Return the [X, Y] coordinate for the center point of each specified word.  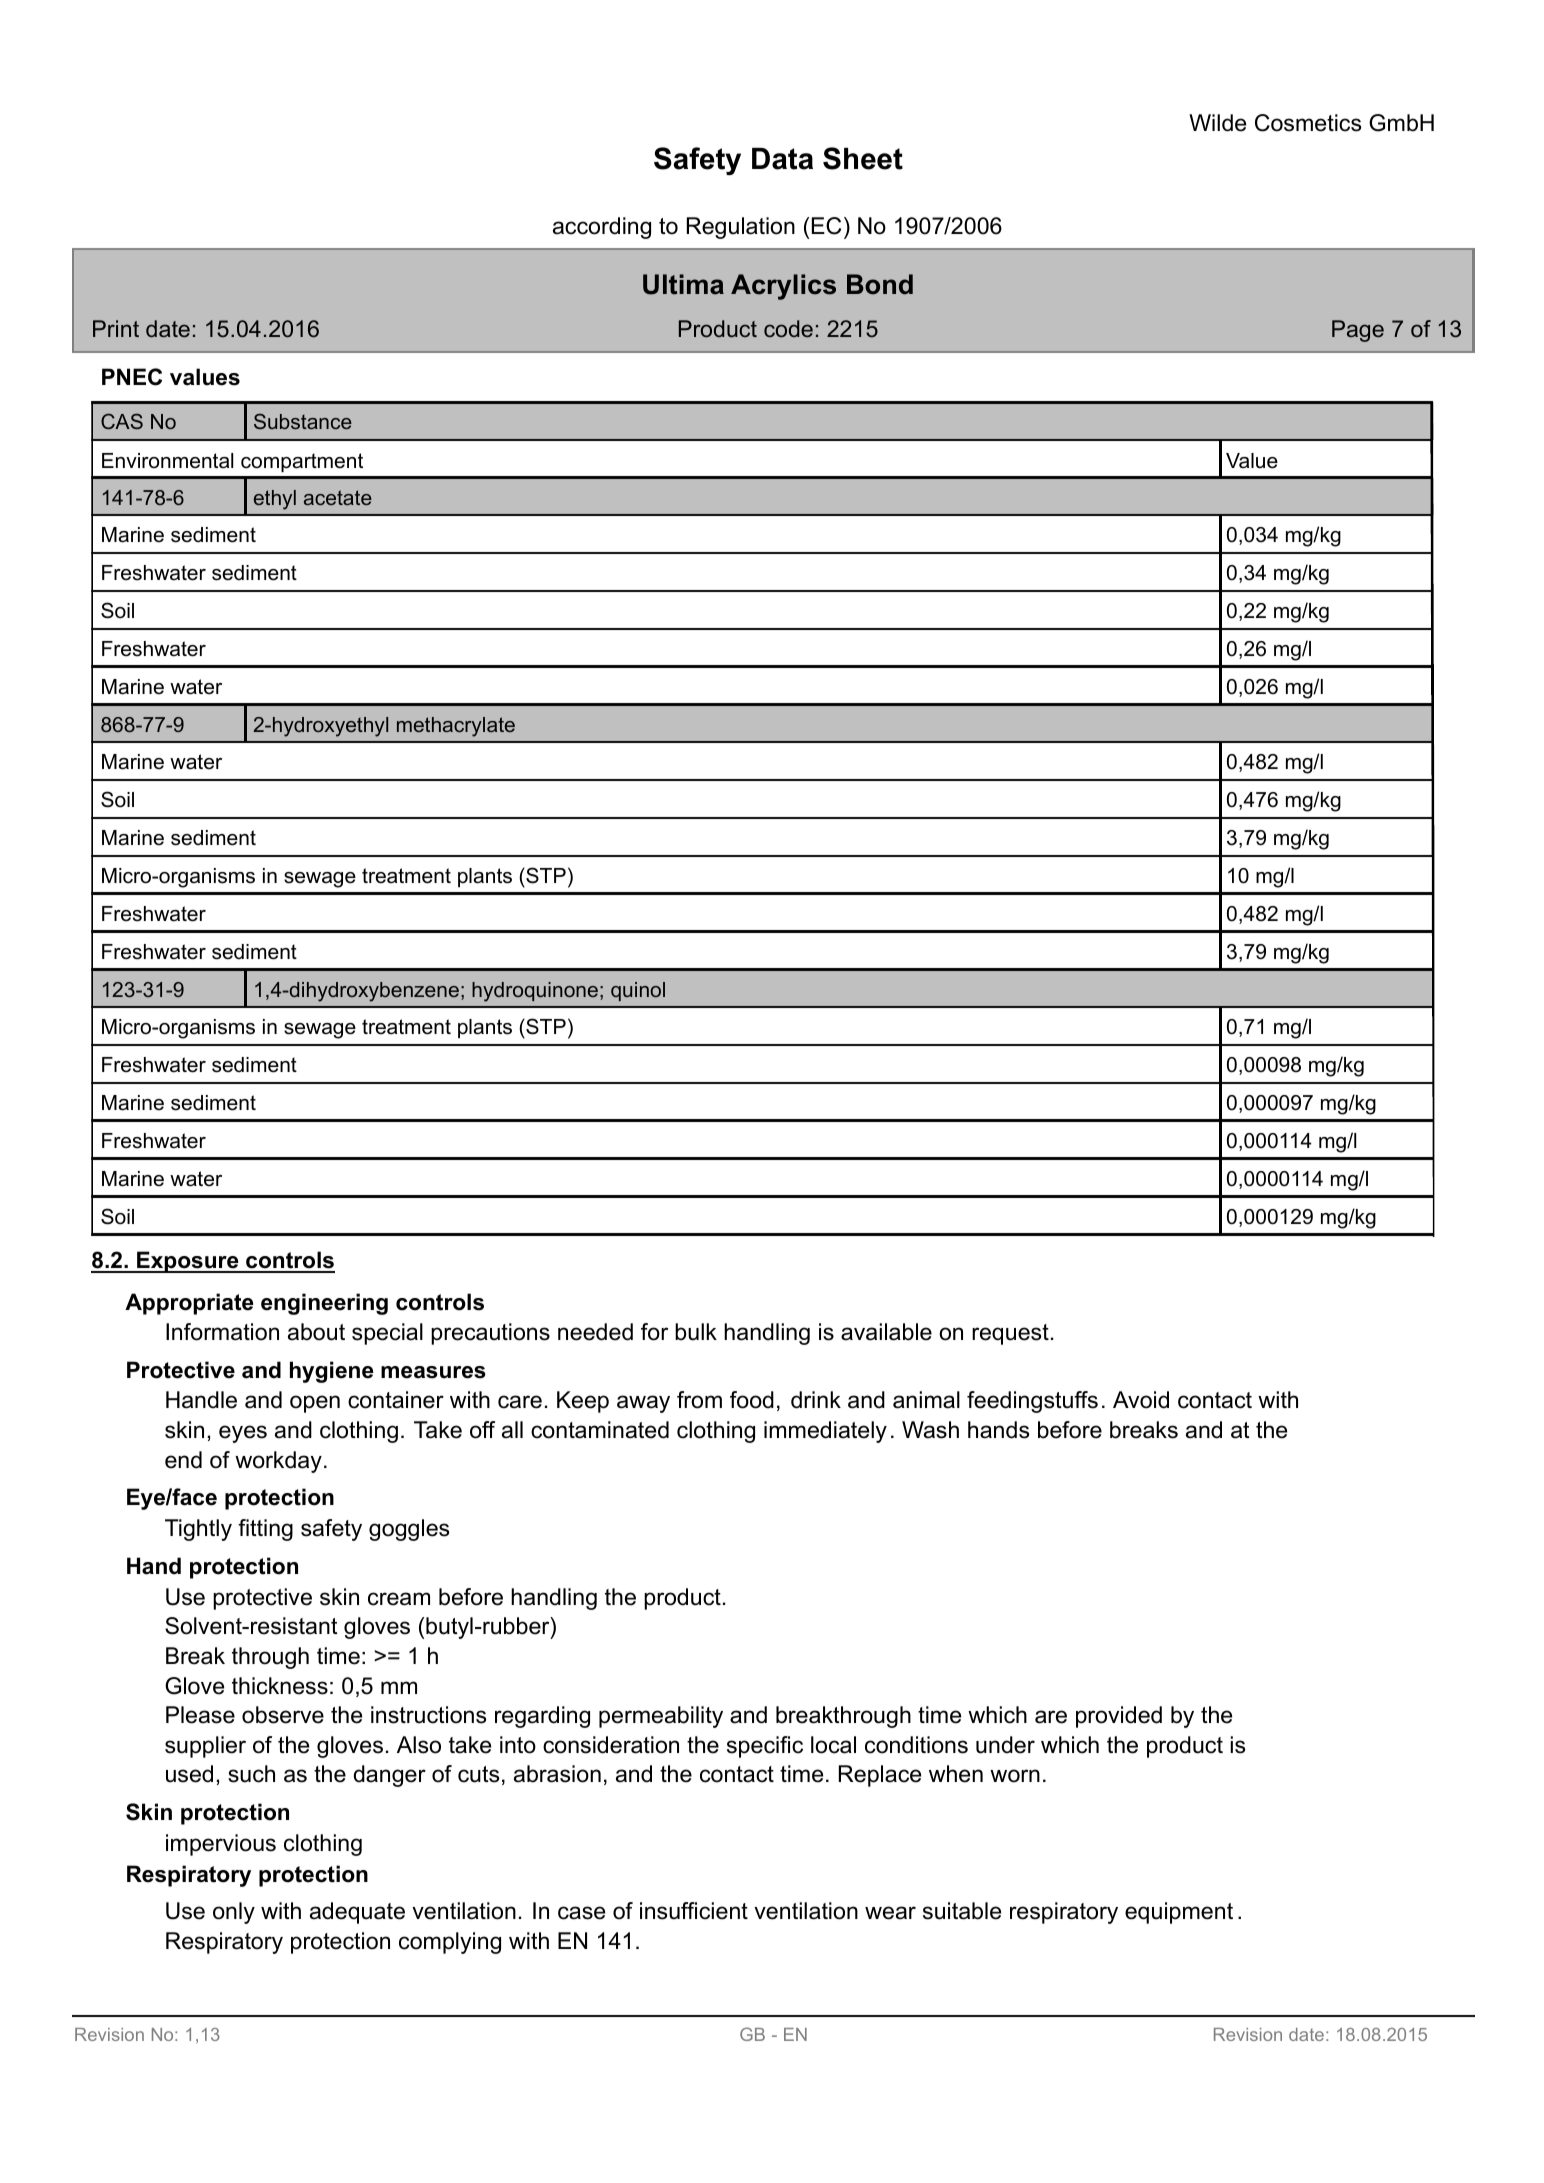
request [1010, 1334]
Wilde [1217, 123]
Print [116, 328]
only [234, 1913]
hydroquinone [535, 992]
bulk [696, 1332]
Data [782, 159]
